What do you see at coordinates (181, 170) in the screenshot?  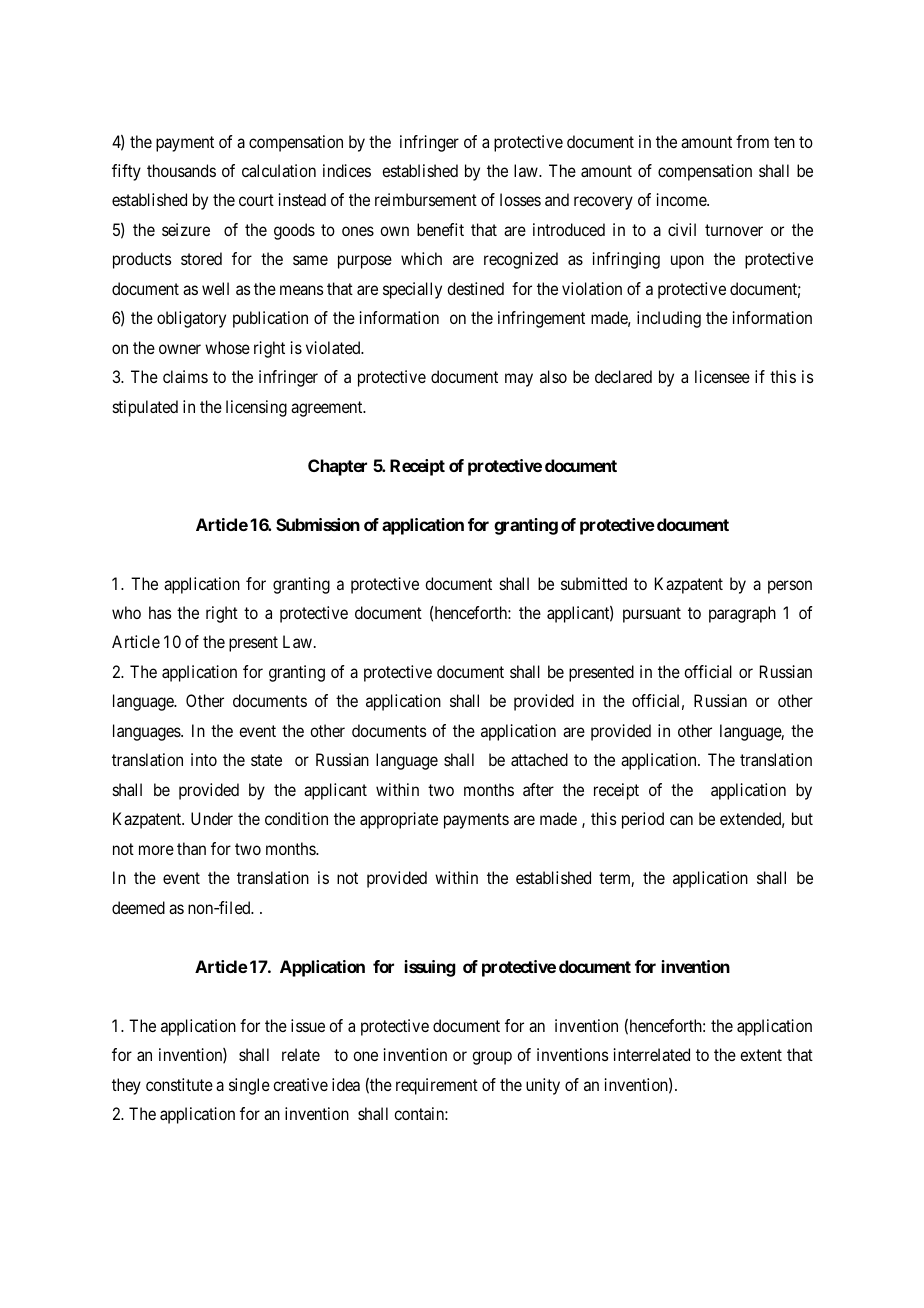 I see `thousands` at bounding box center [181, 170].
